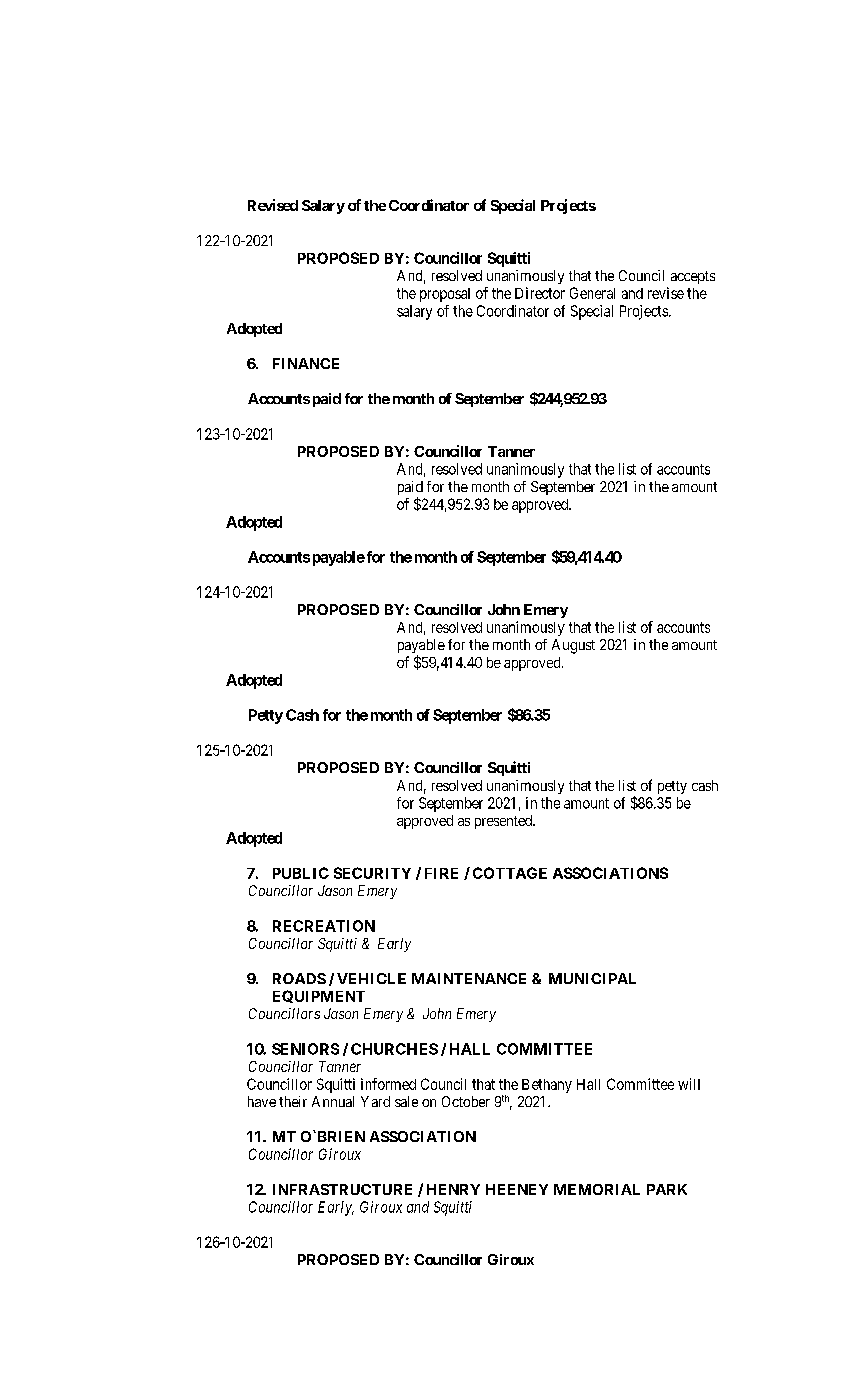 The width and height of the page is (849, 1400). What do you see at coordinates (301, 873) in the page?
I see `PUBLIC` at bounding box center [301, 873].
